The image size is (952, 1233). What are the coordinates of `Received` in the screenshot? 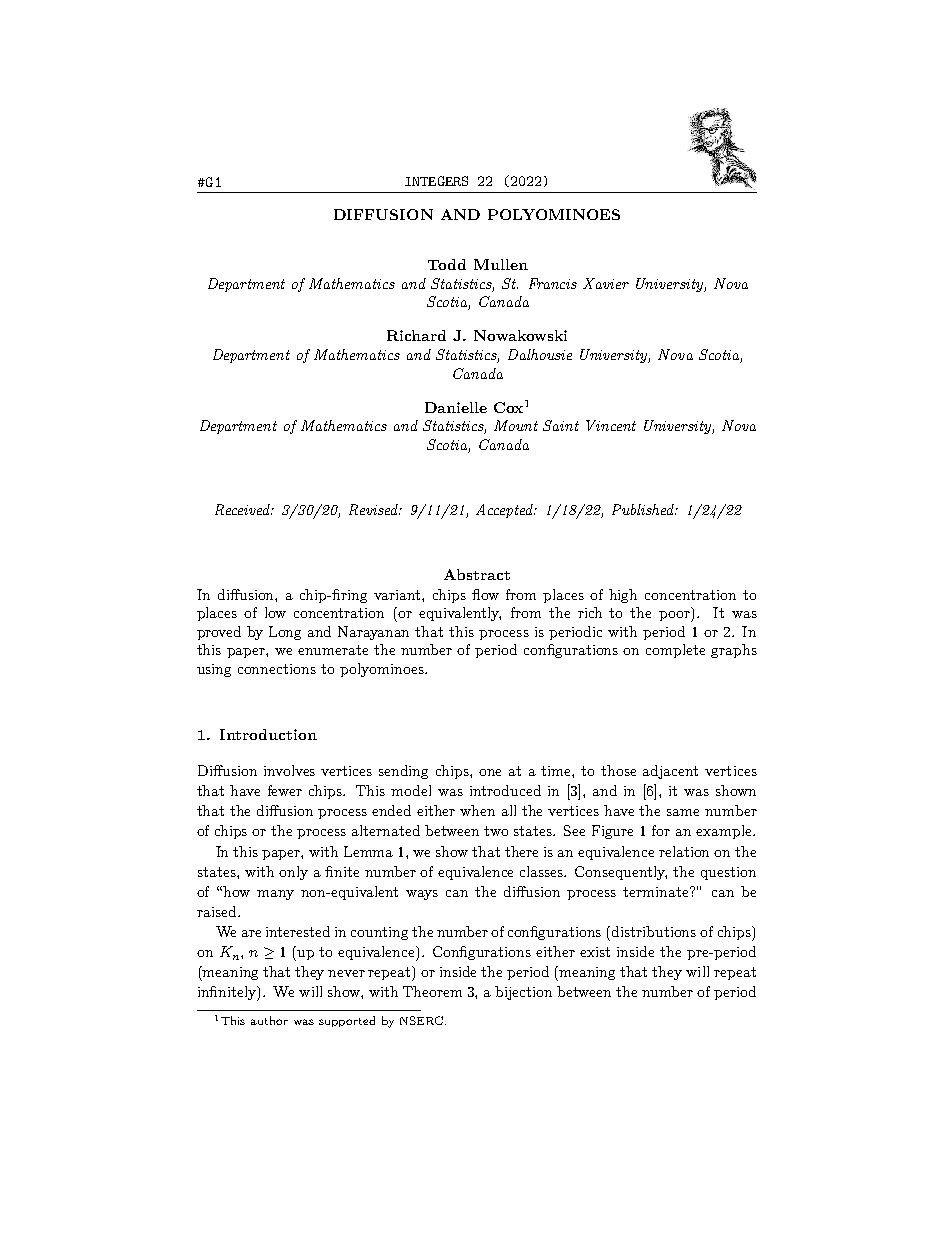 It's located at (244, 509).
